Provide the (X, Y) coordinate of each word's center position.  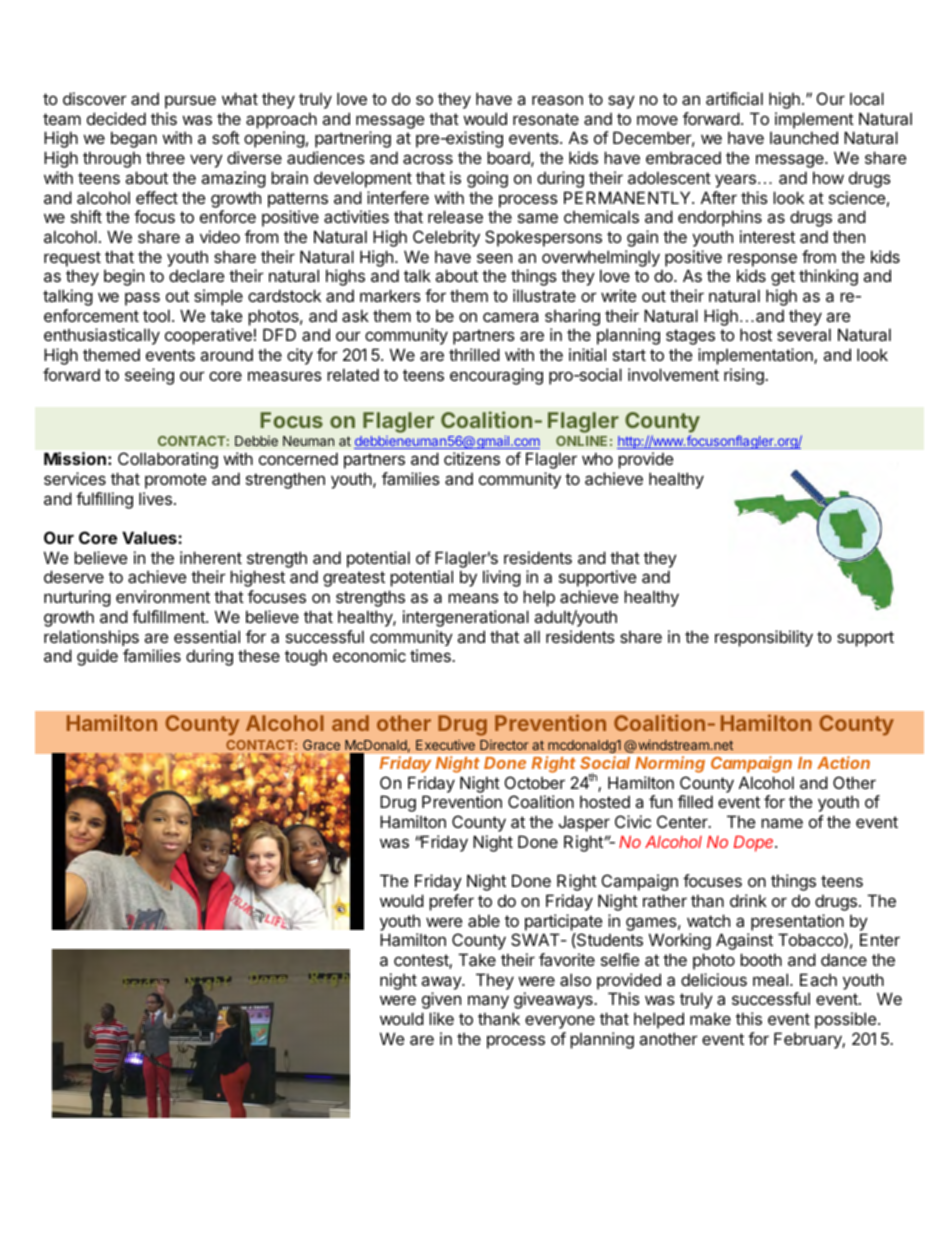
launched (804, 137)
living (502, 578)
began (134, 139)
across (428, 159)
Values (150, 537)
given (441, 1000)
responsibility (764, 638)
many (488, 1002)
